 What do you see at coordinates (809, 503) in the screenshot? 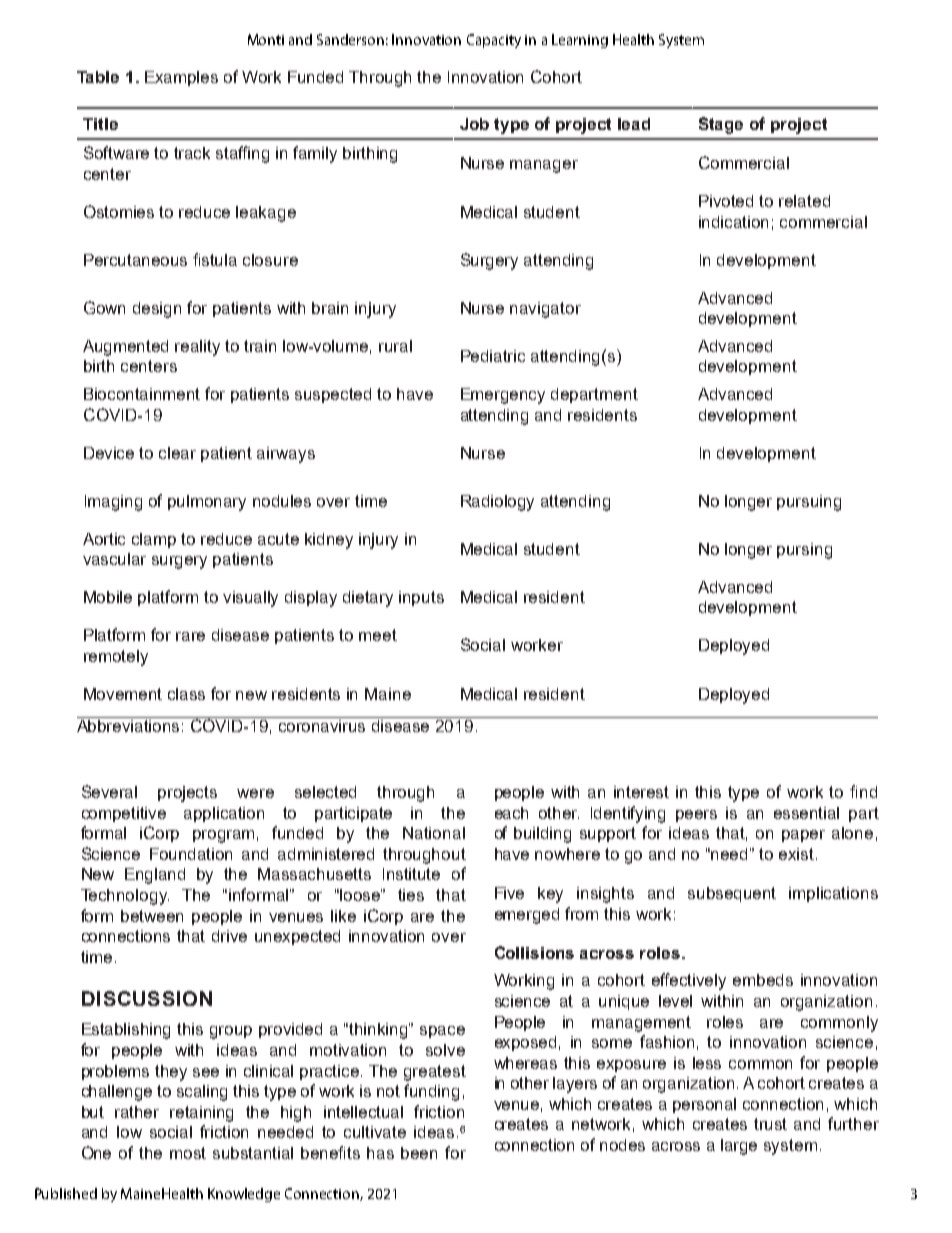
I see `pursuing` at bounding box center [809, 503].
